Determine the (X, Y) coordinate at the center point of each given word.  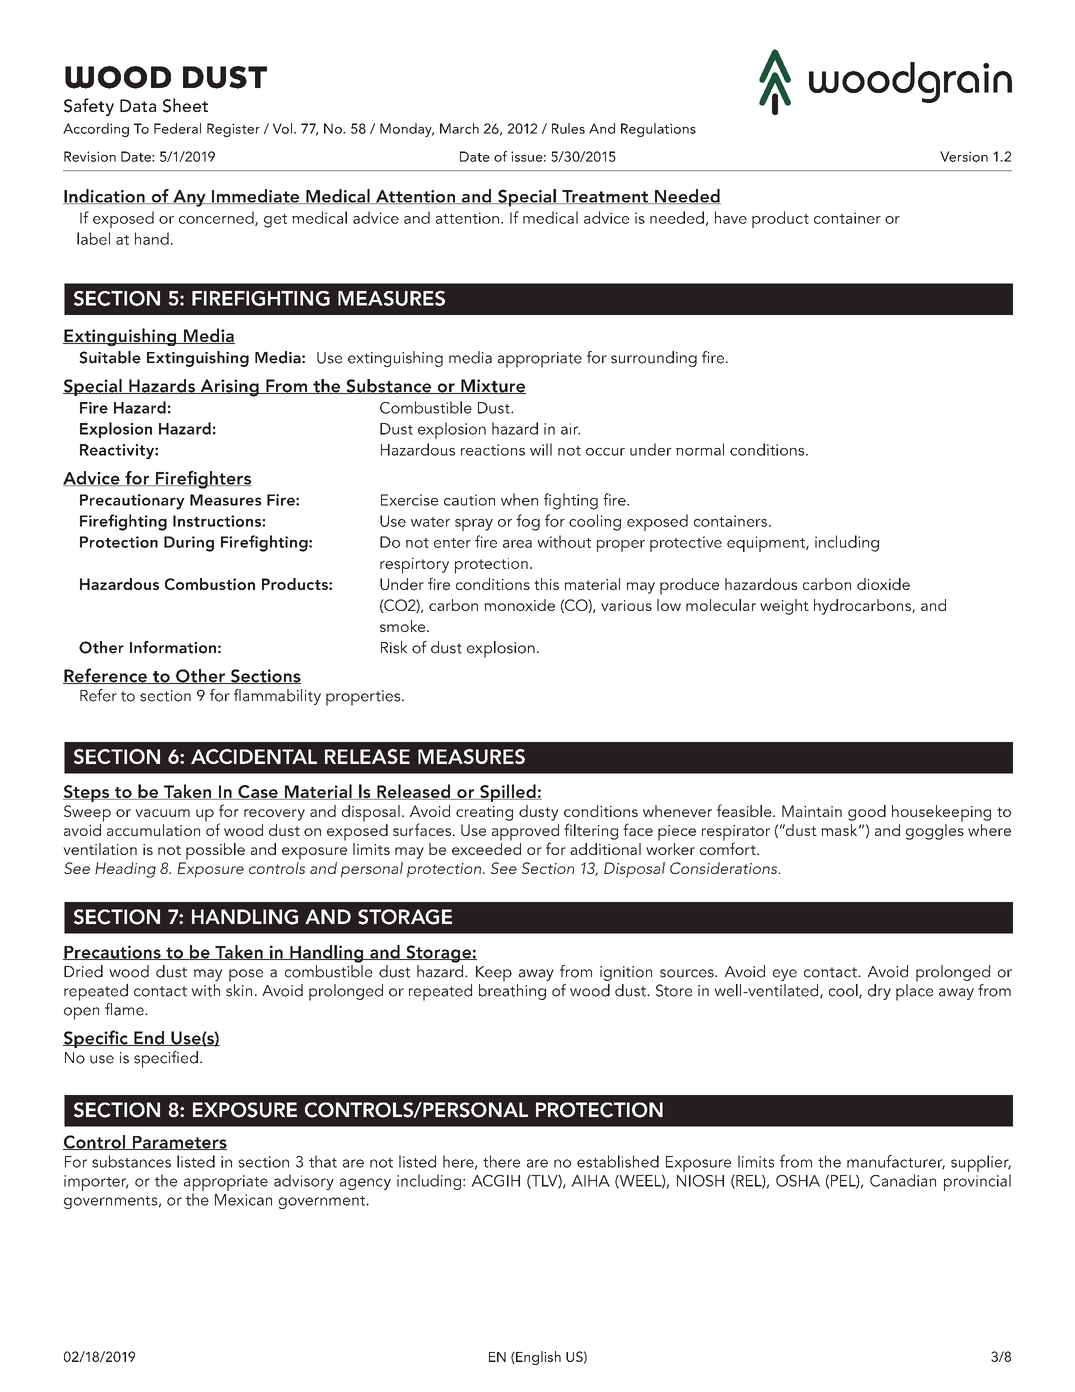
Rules (568, 128)
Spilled (508, 793)
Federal (177, 128)
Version (964, 156)
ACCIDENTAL (254, 756)
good (867, 813)
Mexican (243, 1200)
